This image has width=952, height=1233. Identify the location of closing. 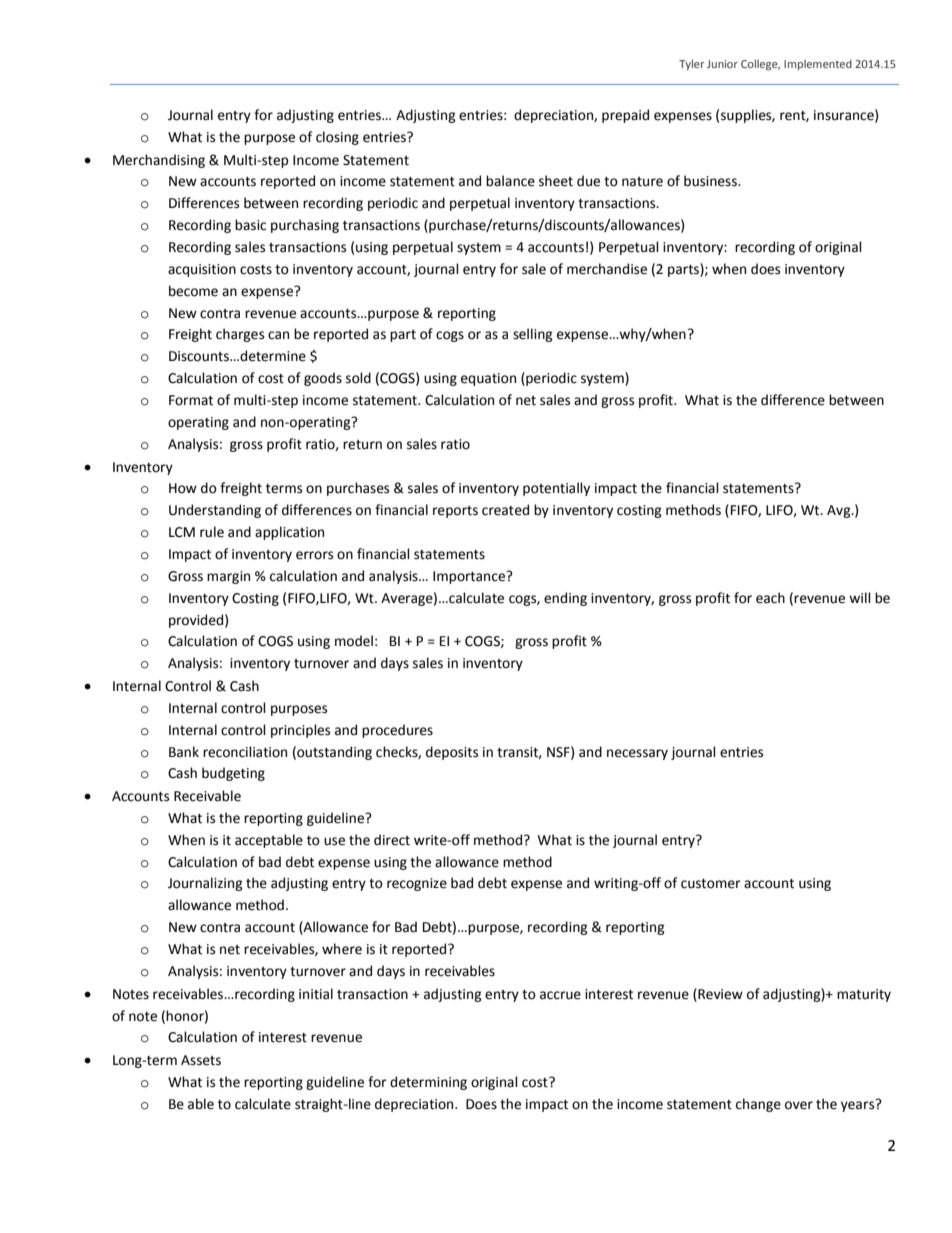
(337, 138).
